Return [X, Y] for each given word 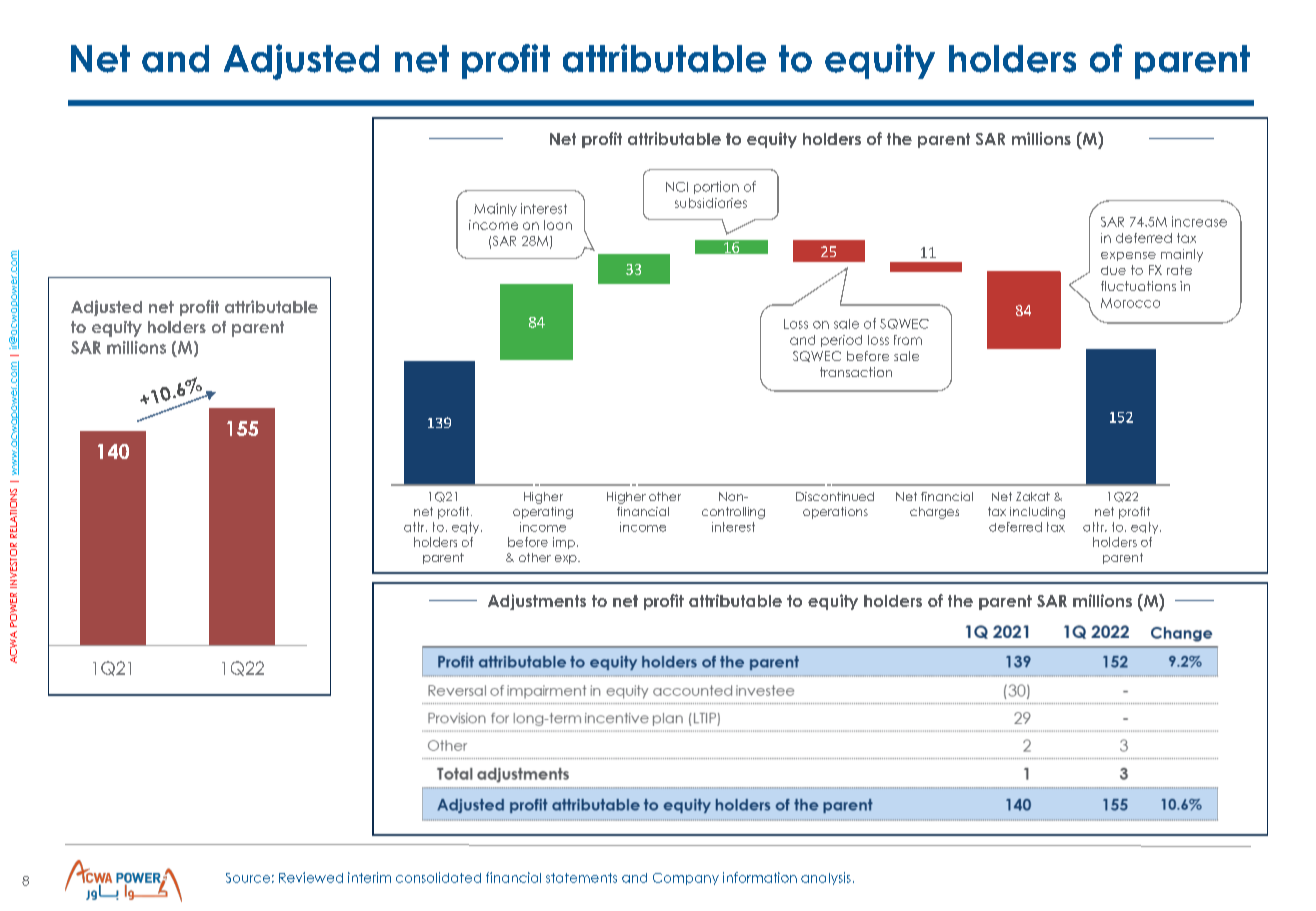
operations [835, 513]
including [1037, 513]
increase [1199, 221]
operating [543, 513]
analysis [826, 878]
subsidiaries [711, 203]
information [760, 877]
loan [558, 225]
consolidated [438, 877]
